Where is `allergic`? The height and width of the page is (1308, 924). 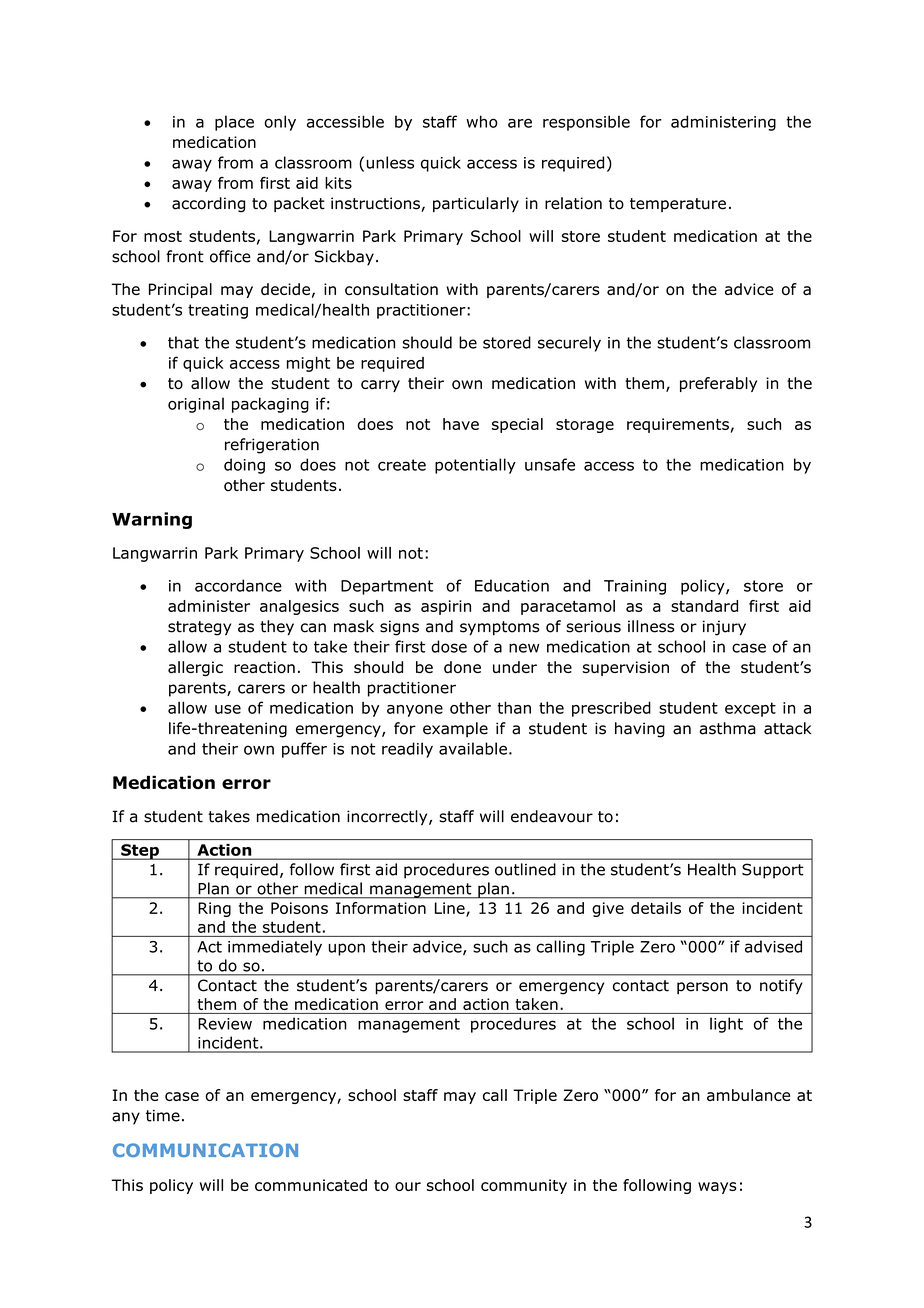
allergic is located at coordinates (195, 668).
